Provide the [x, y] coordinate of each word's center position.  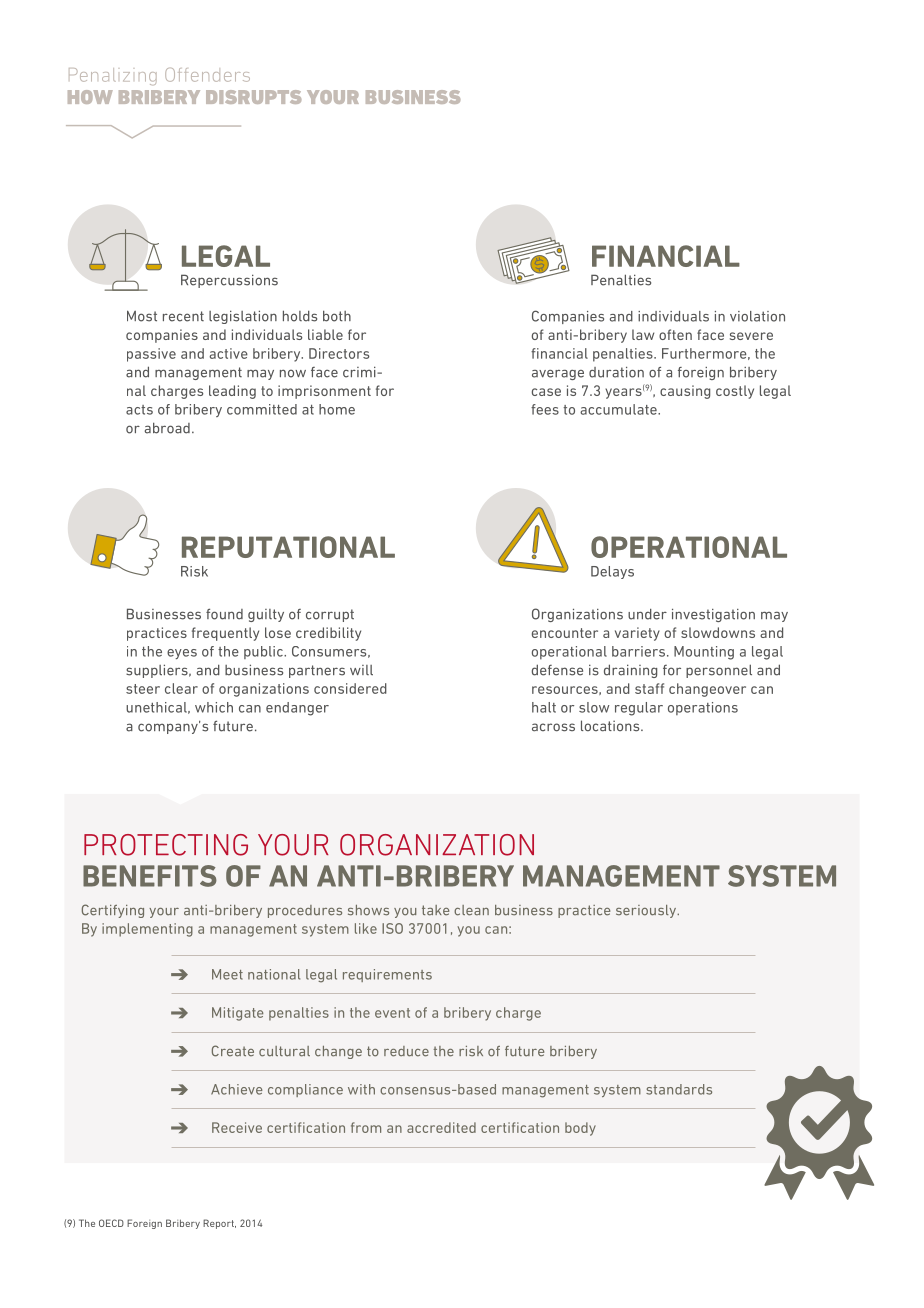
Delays [612, 572]
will [361, 670]
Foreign [144, 1224]
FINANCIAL [666, 256]
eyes [182, 654]
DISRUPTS [253, 97]
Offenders [207, 75]
